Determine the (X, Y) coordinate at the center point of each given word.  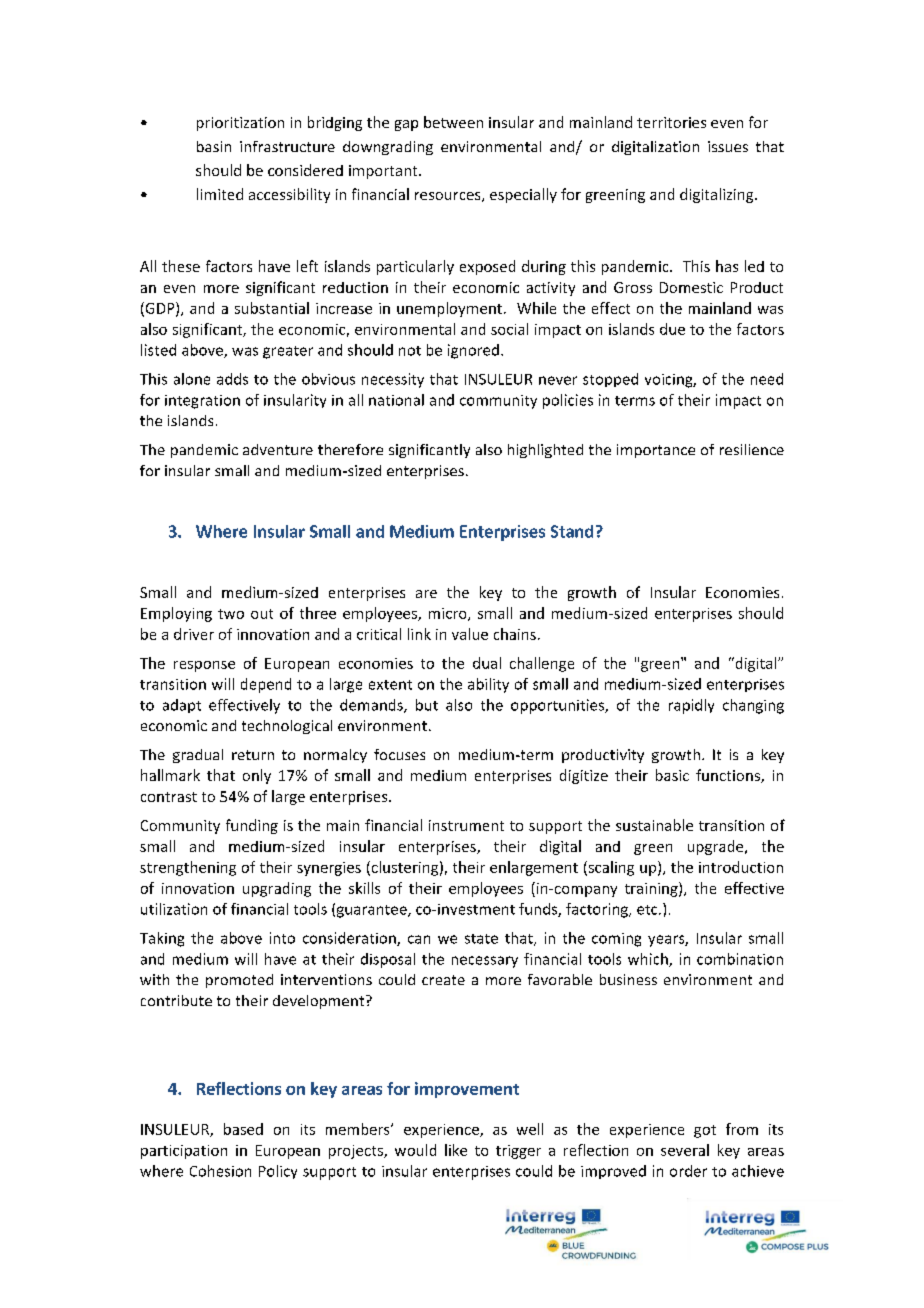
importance (656, 451)
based (243, 1129)
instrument (466, 825)
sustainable (654, 825)
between (453, 122)
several (685, 1150)
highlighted (545, 451)
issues (728, 146)
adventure (278, 449)
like (456, 1150)
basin (214, 146)
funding (252, 826)
